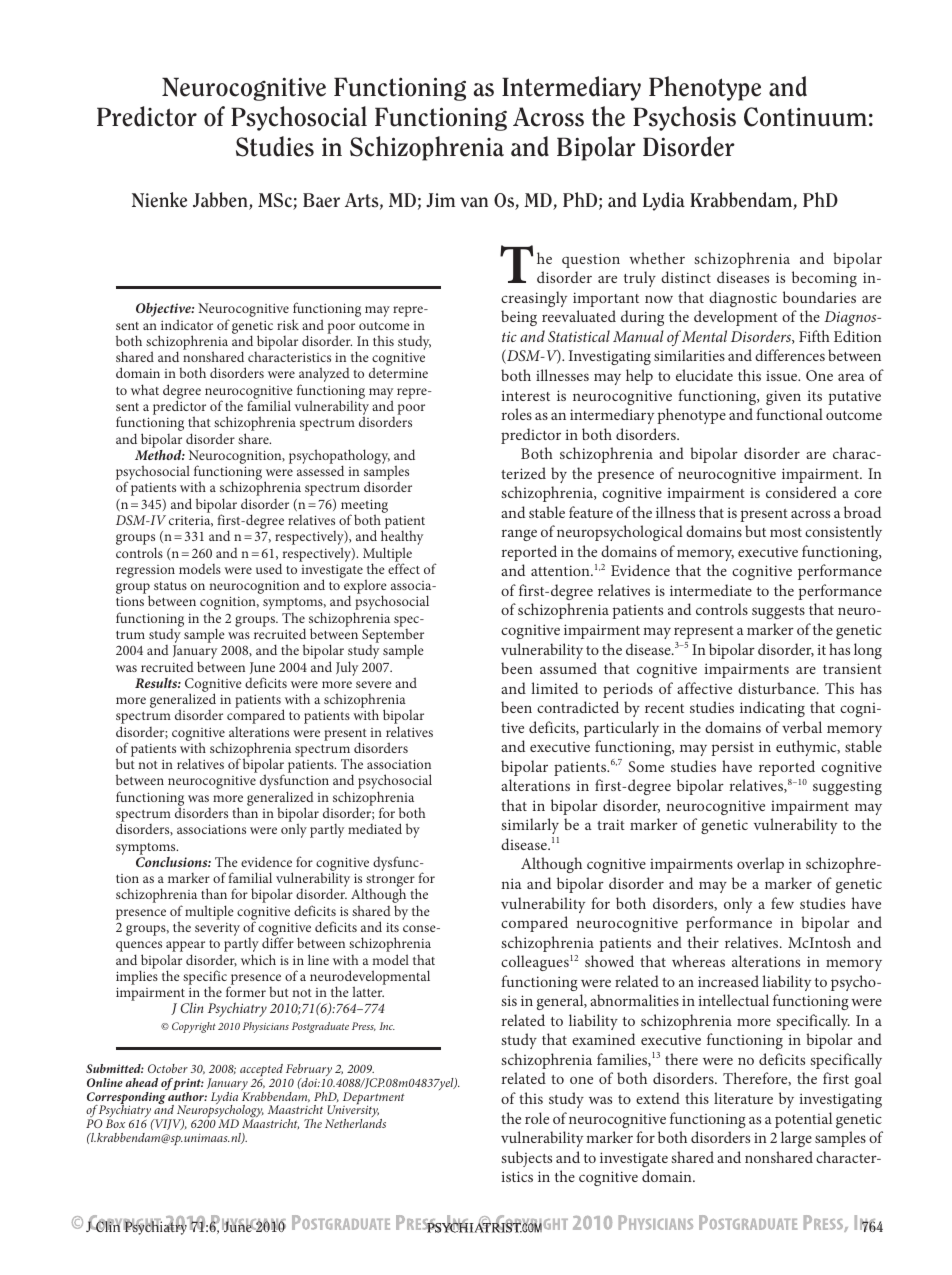  I want to click on author, so click(187, 1095).
